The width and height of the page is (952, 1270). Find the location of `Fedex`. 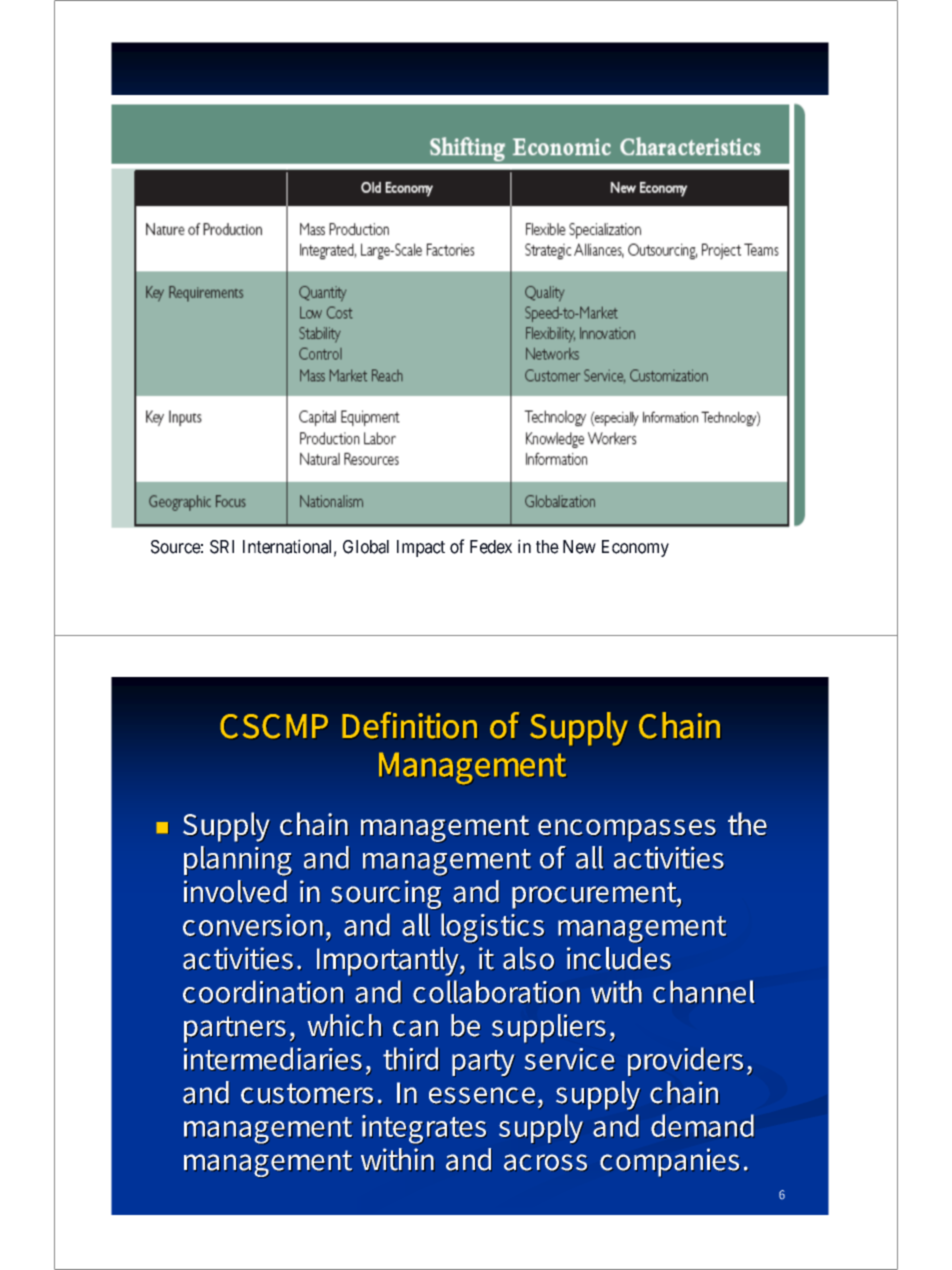

Fedex is located at coordinates (491, 547).
